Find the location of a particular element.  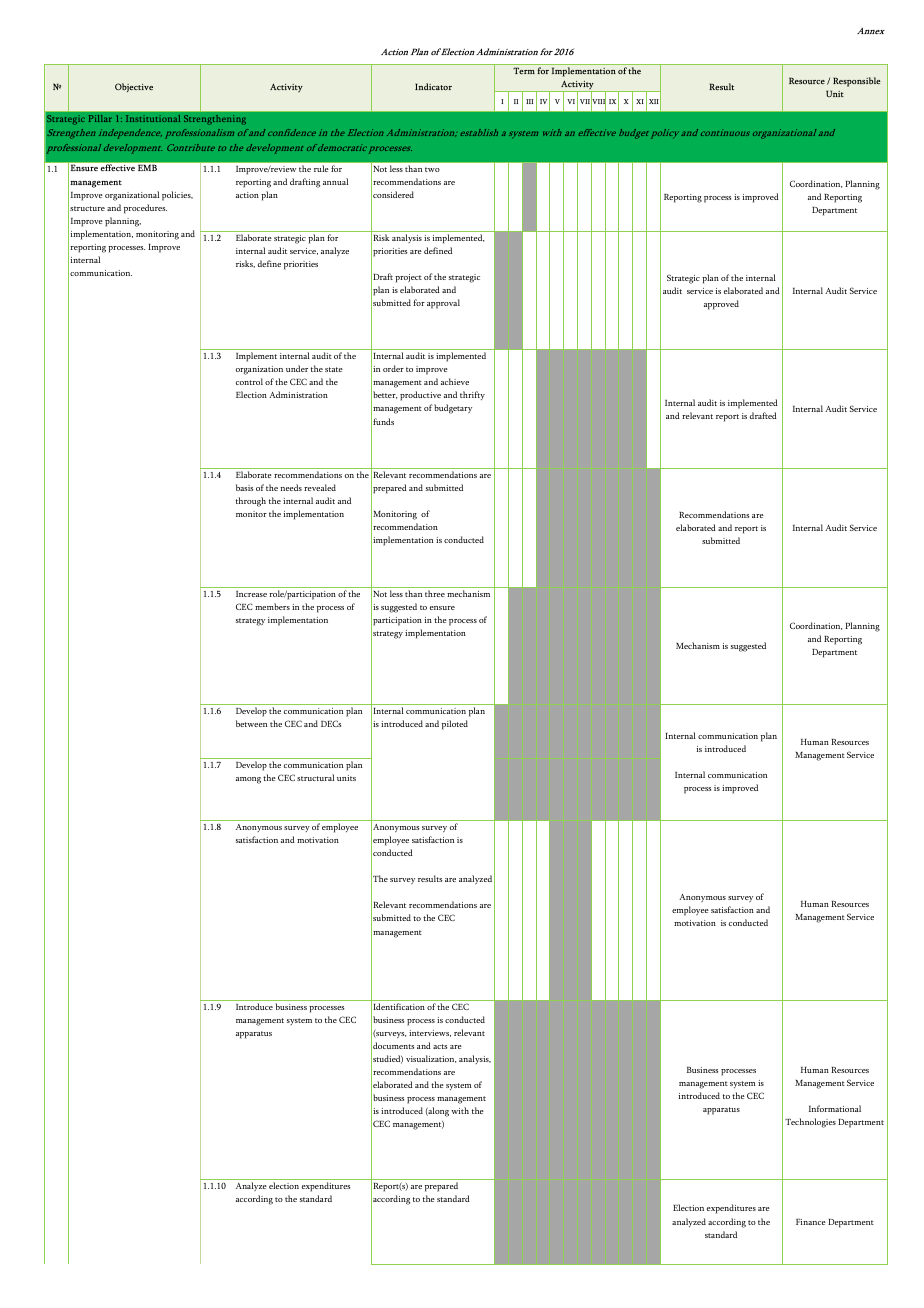

visualization is located at coordinates (431, 1059).
